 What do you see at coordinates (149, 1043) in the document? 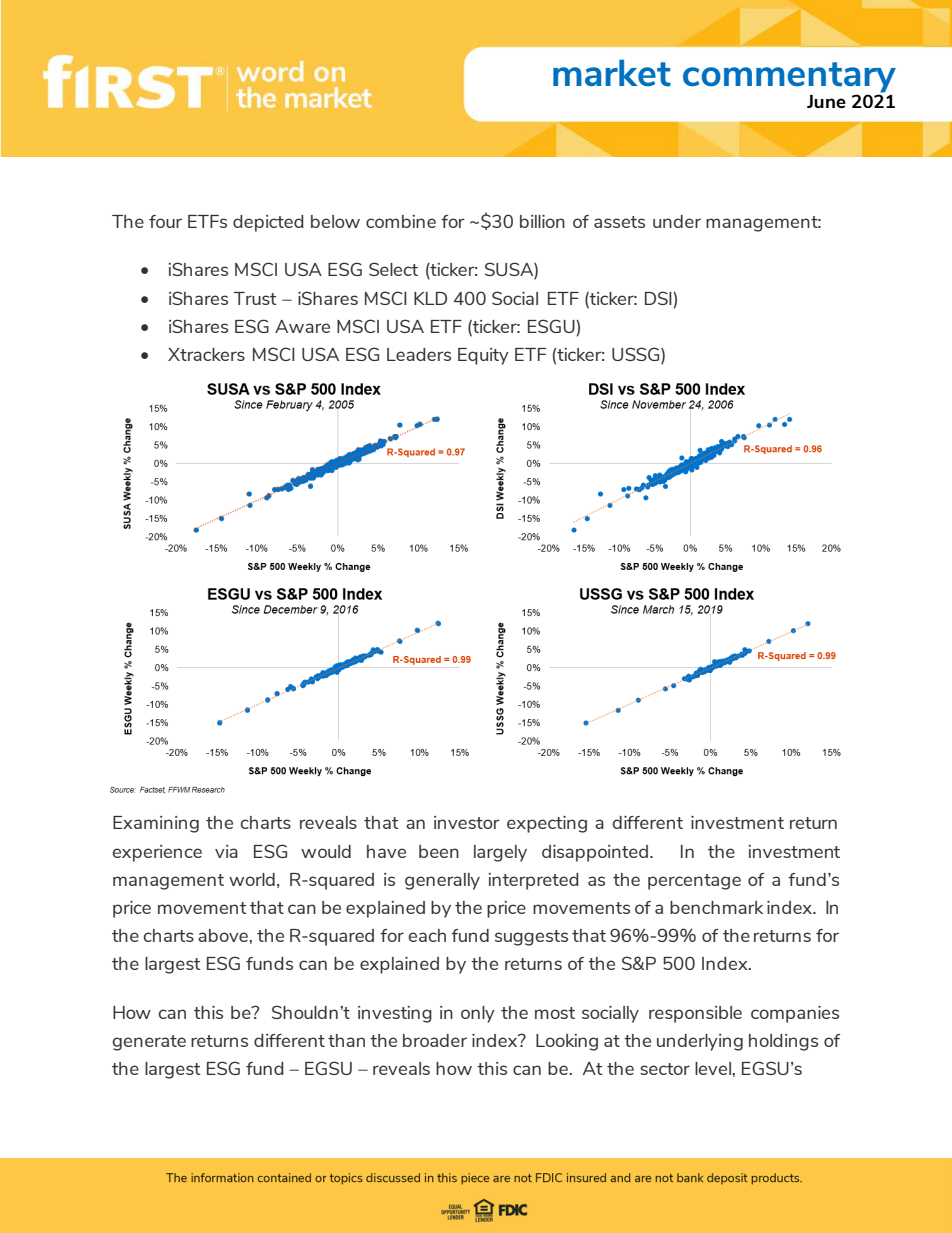
I see `generate` at bounding box center [149, 1043].
